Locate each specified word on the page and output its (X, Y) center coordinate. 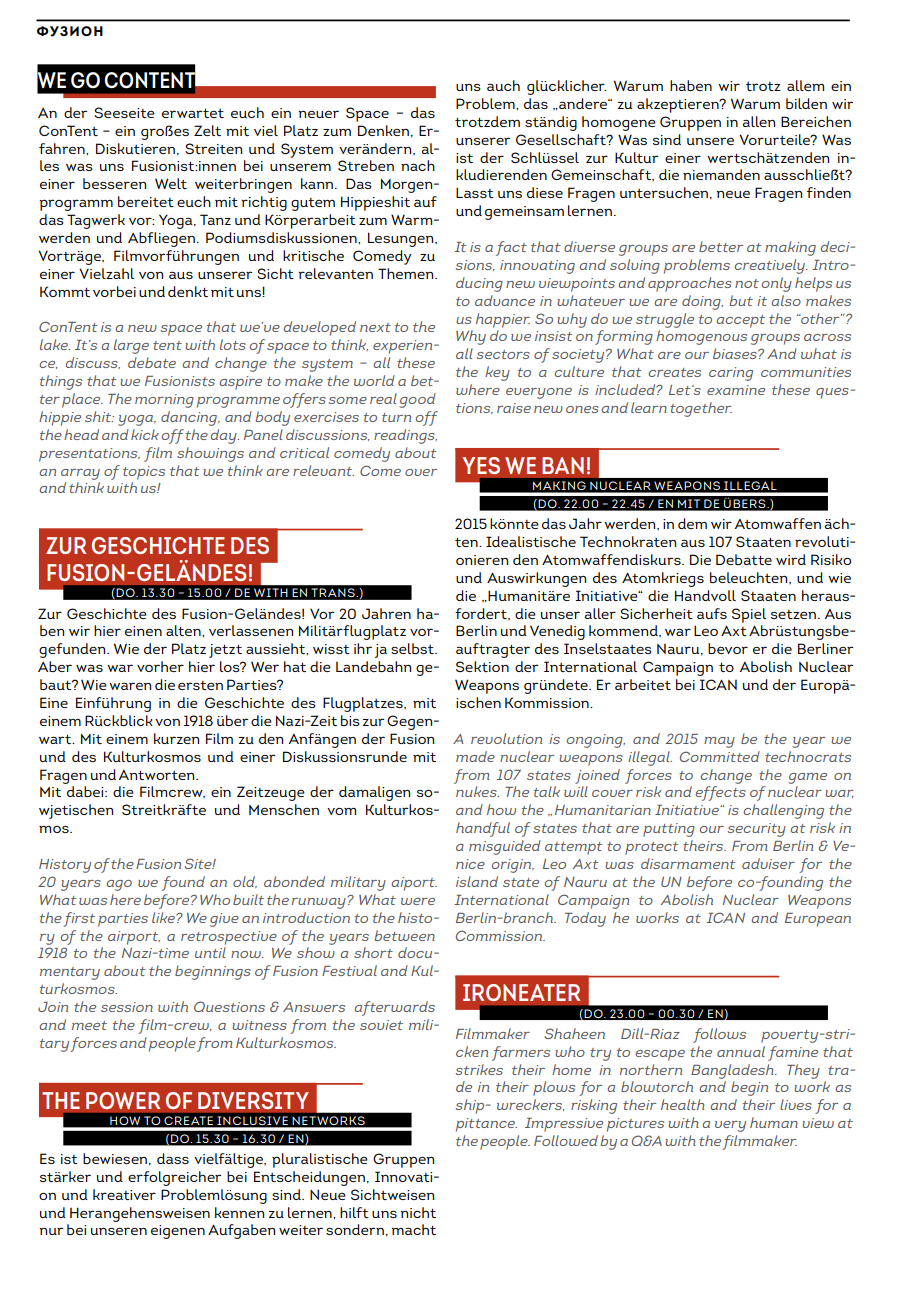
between (405, 935)
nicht (418, 1212)
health (683, 1104)
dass (173, 1158)
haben (691, 85)
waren (130, 686)
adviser (768, 863)
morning (164, 401)
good (417, 400)
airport (134, 938)
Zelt (207, 130)
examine (736, 390)
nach (418, 165)
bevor (728, 648)
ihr (363, 648)
